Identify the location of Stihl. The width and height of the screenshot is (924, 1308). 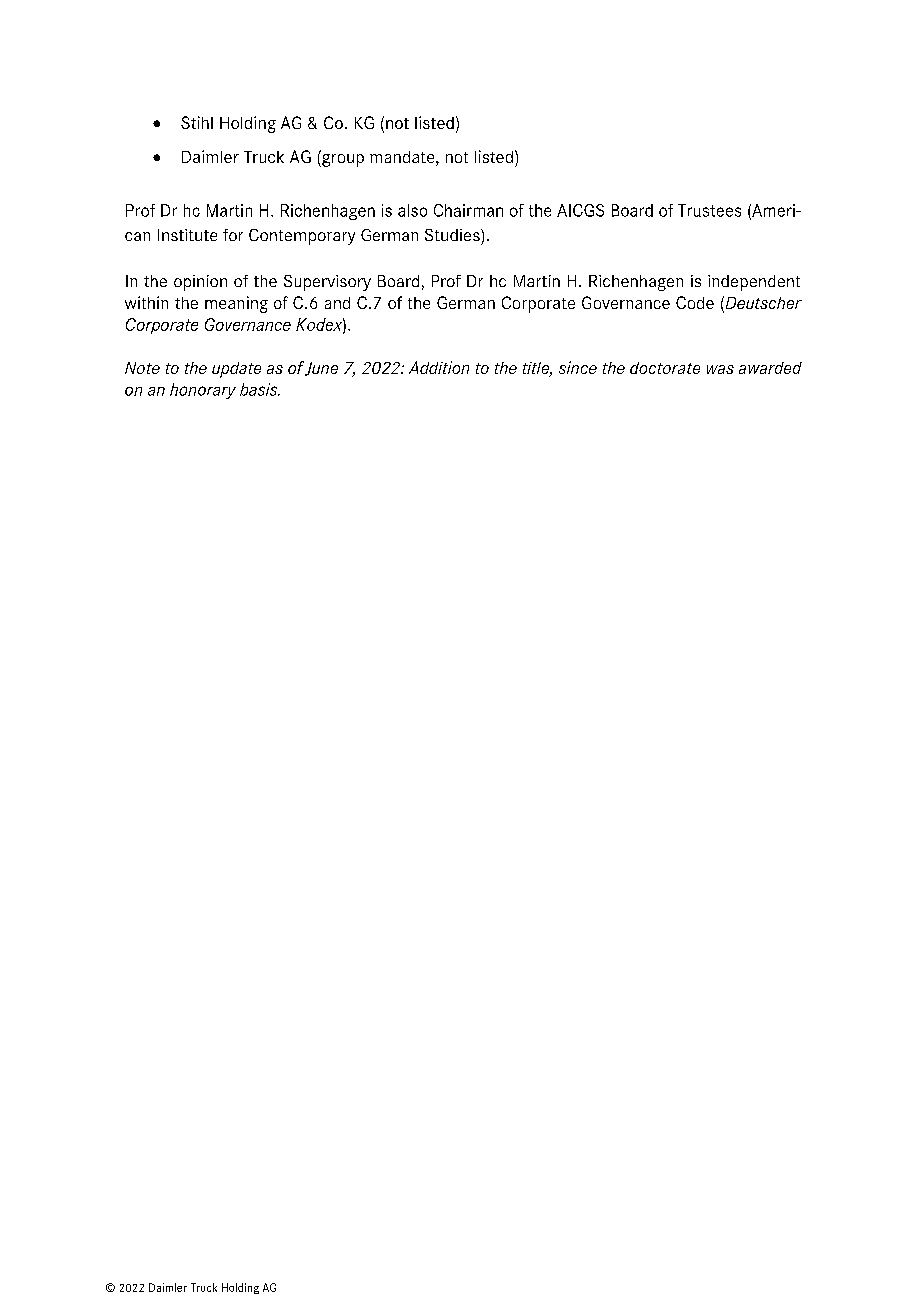
(197, 122).
